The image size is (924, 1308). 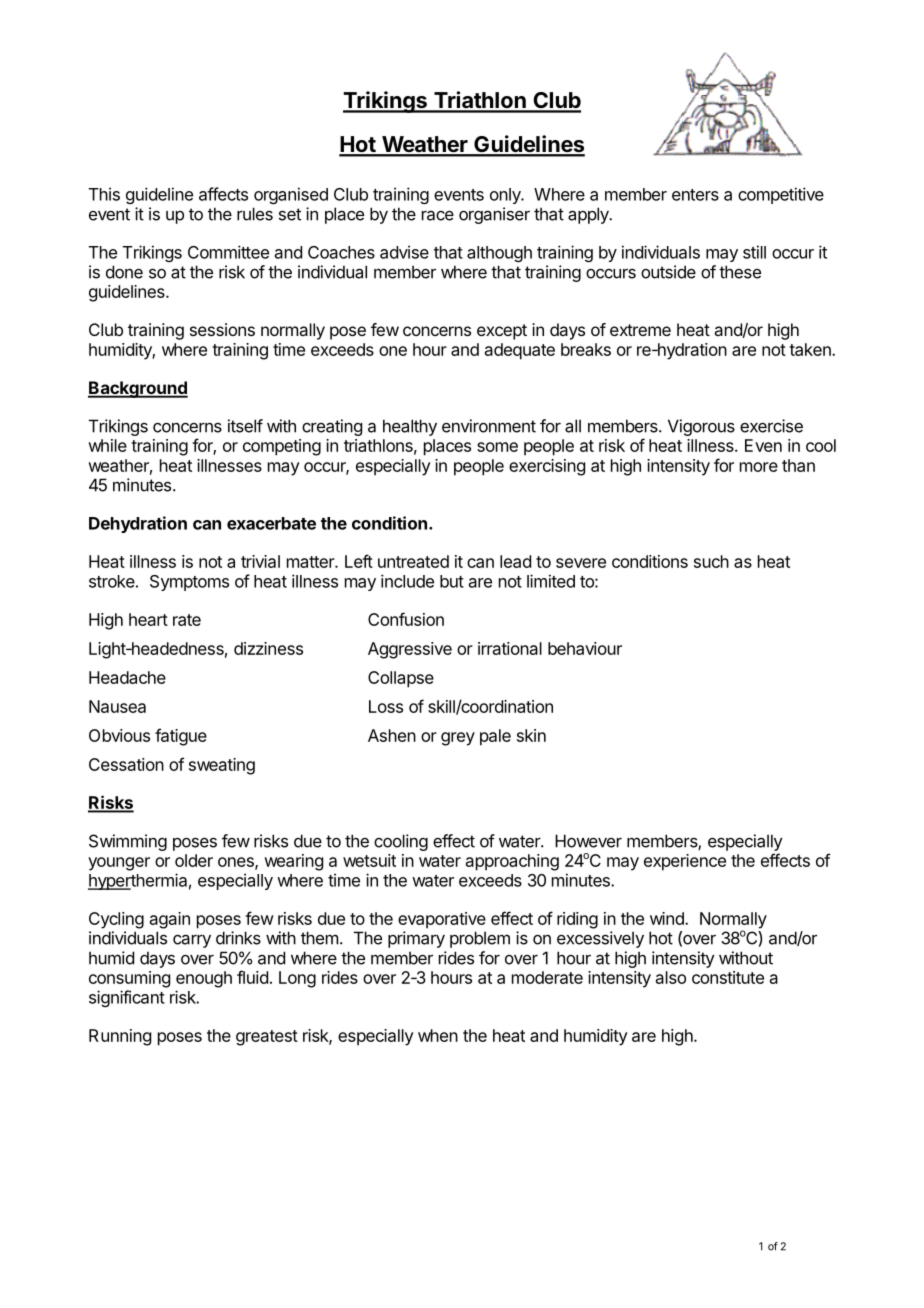 What do you see at coordinates (406, 619) in the screenshot?
I see `Confusion` at bounding box center [406, 619].
